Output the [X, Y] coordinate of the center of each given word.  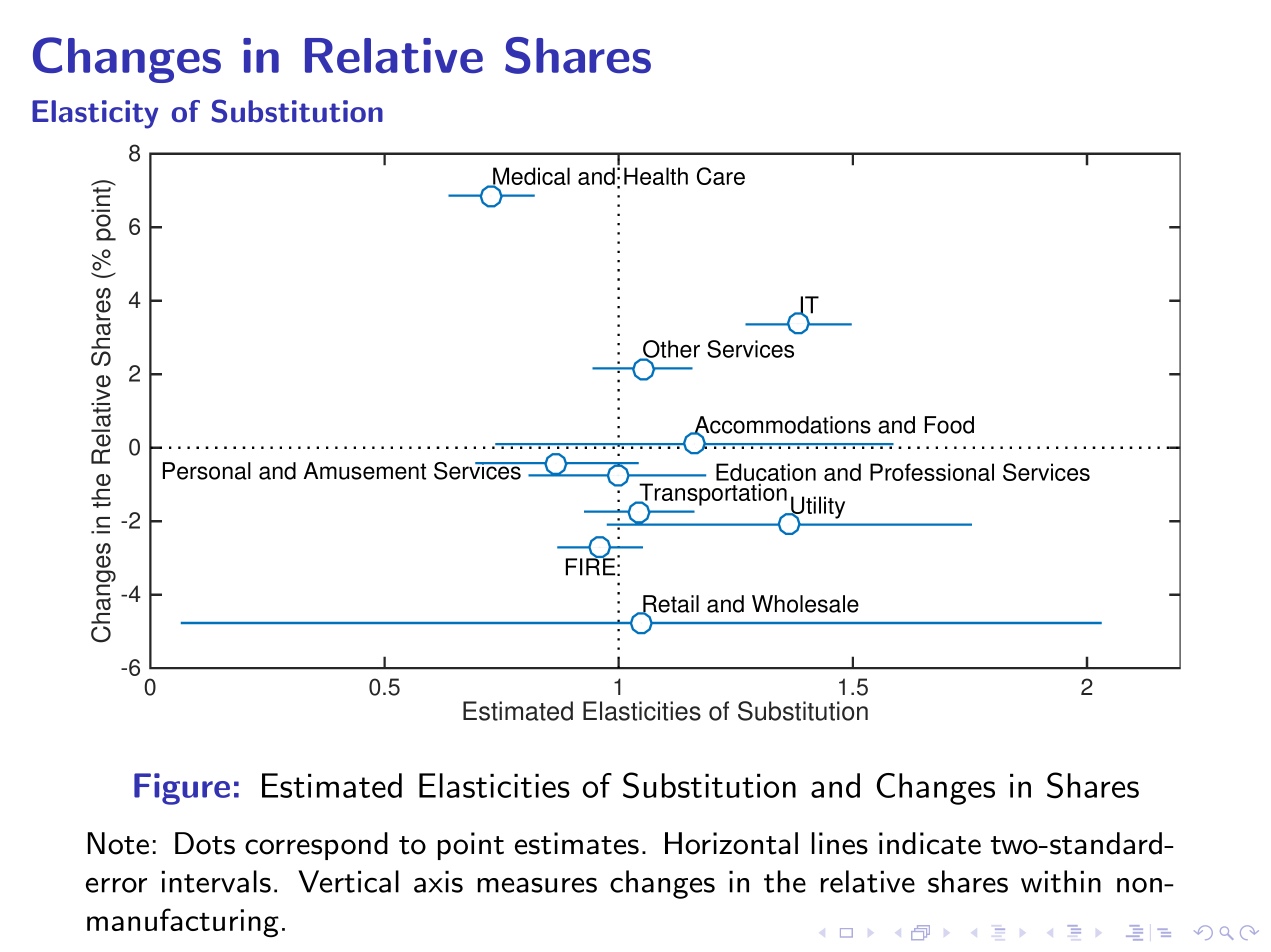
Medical [530, 177]
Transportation [712, 495]
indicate [930, 843]
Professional [932, 472]
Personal [207, 471]
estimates [577, 843]
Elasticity [95, 114]
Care [721, 176]
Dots [205, 843]
